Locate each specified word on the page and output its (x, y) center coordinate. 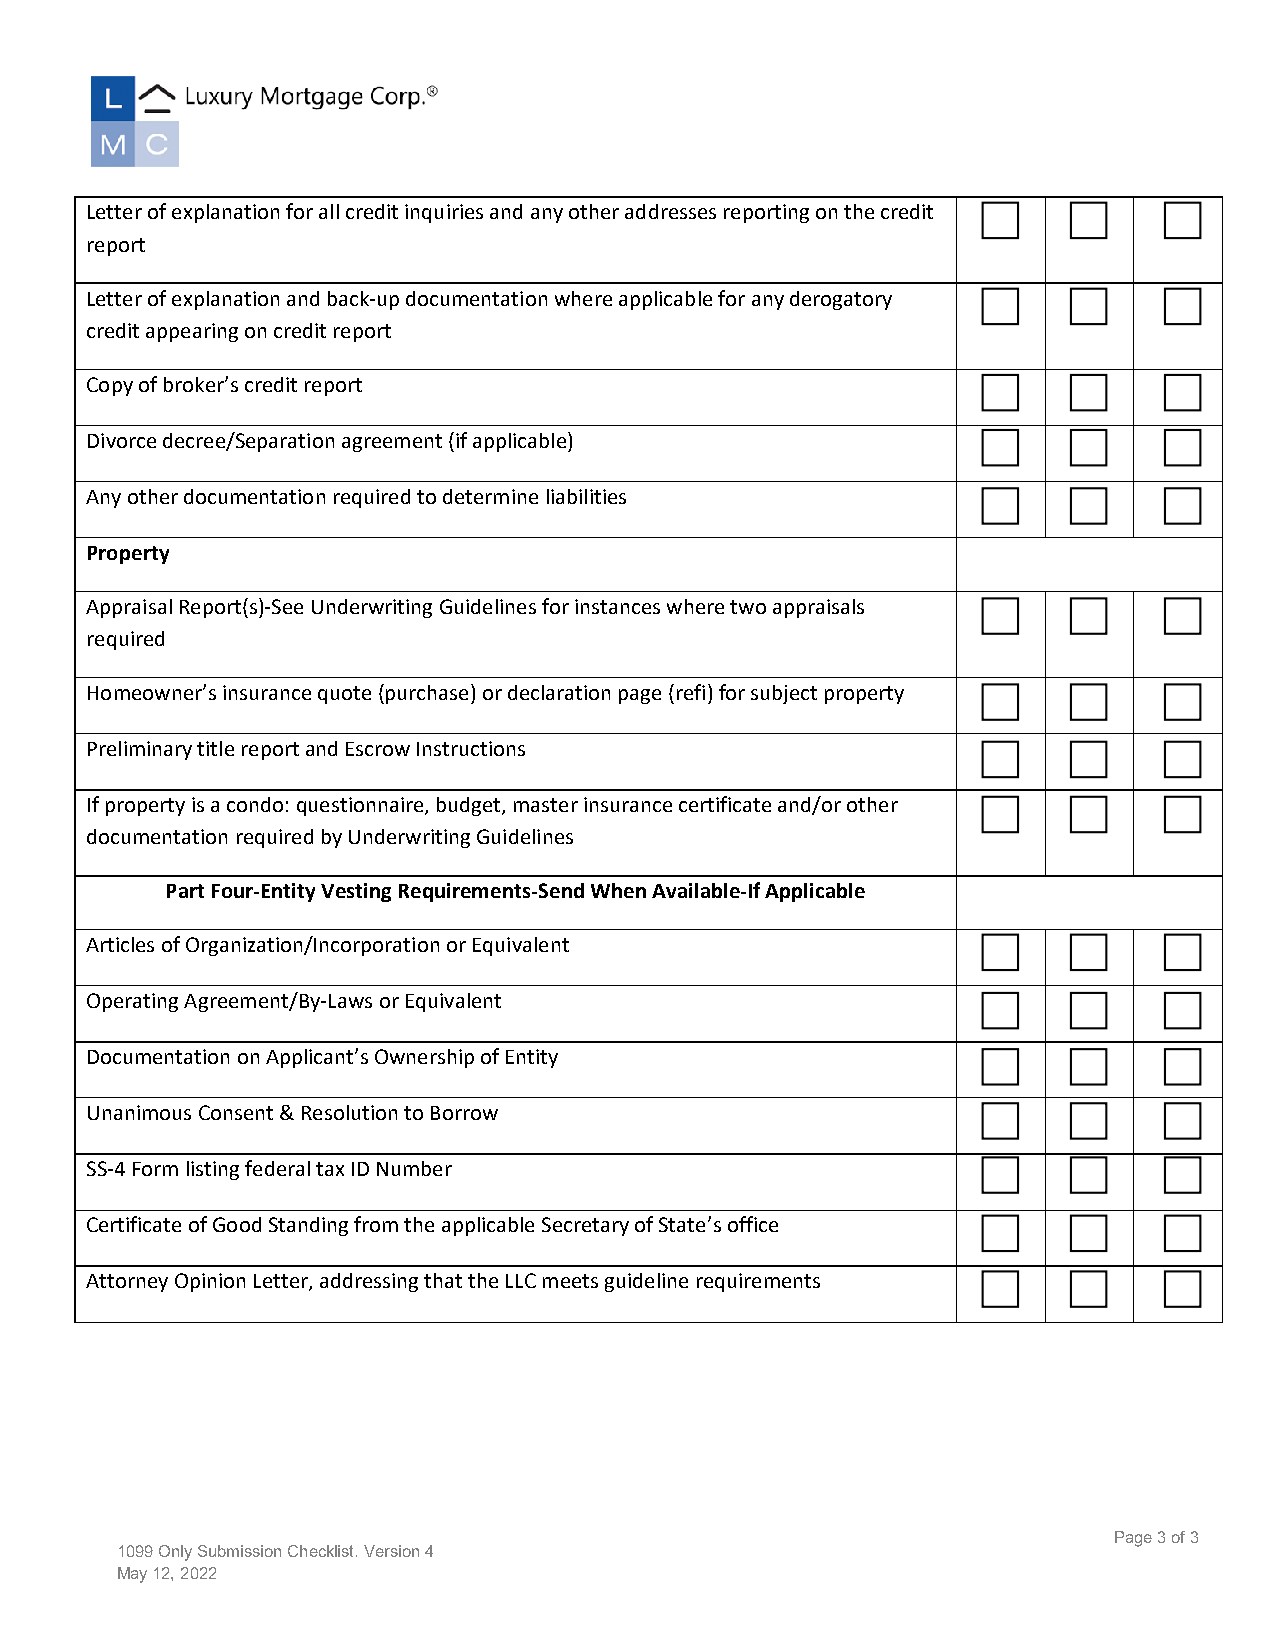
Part (185, 891)
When (618, 890)
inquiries (444, 213)
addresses (670, 211)
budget (470, 806)
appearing (192, 332)
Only (175, 1553)
